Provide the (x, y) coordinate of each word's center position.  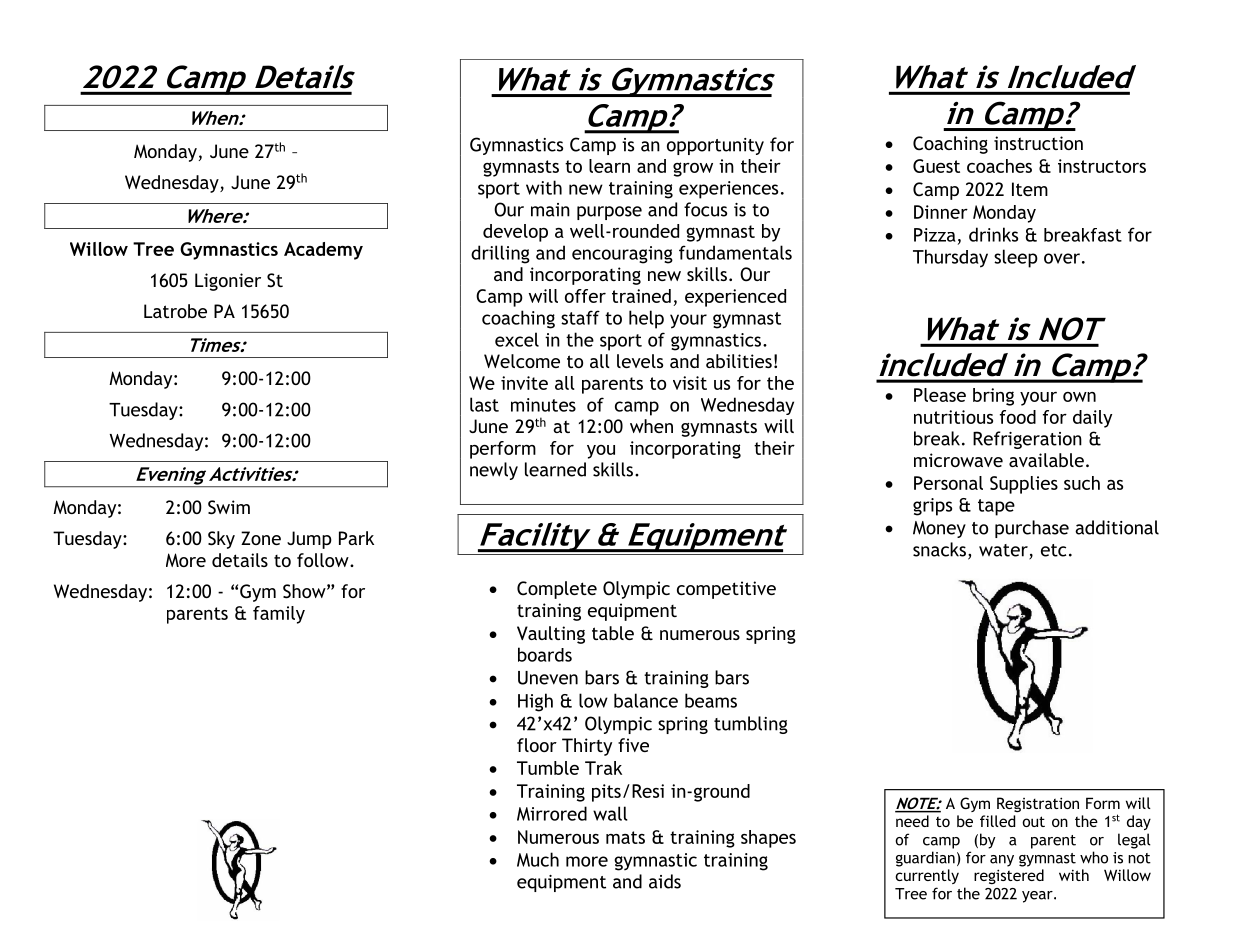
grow (693, 169)
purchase (1032, 529)
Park (356, 538)
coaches (999, 166)
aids (665, 881)
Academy (323, 251)
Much (538, 859)
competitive (726, 590)
